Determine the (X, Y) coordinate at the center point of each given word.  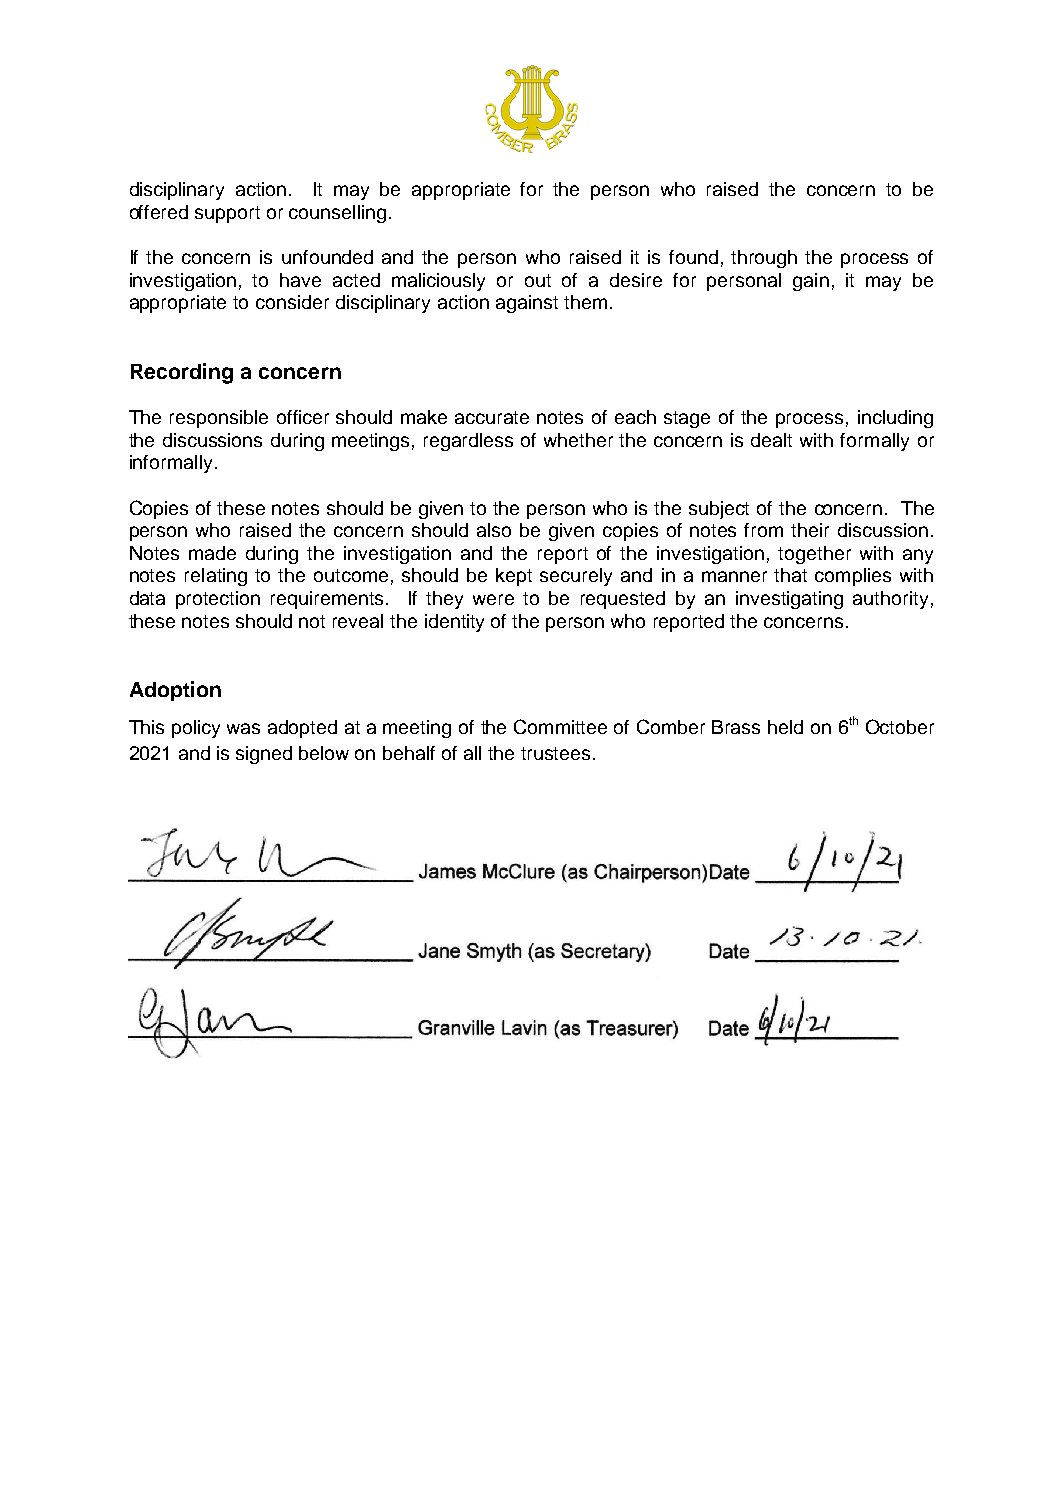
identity (454, 623)
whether (578, 440)
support (227, 214)
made (212, 553)
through (764, 259)
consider (292, 302)
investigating (789, 600)
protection (218, 600)
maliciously (438, 282)
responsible (219, 419)
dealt (771, 440)
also (494, 530)
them (585, 302)
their (810, 530)
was (243, 728)
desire (636, 280)
